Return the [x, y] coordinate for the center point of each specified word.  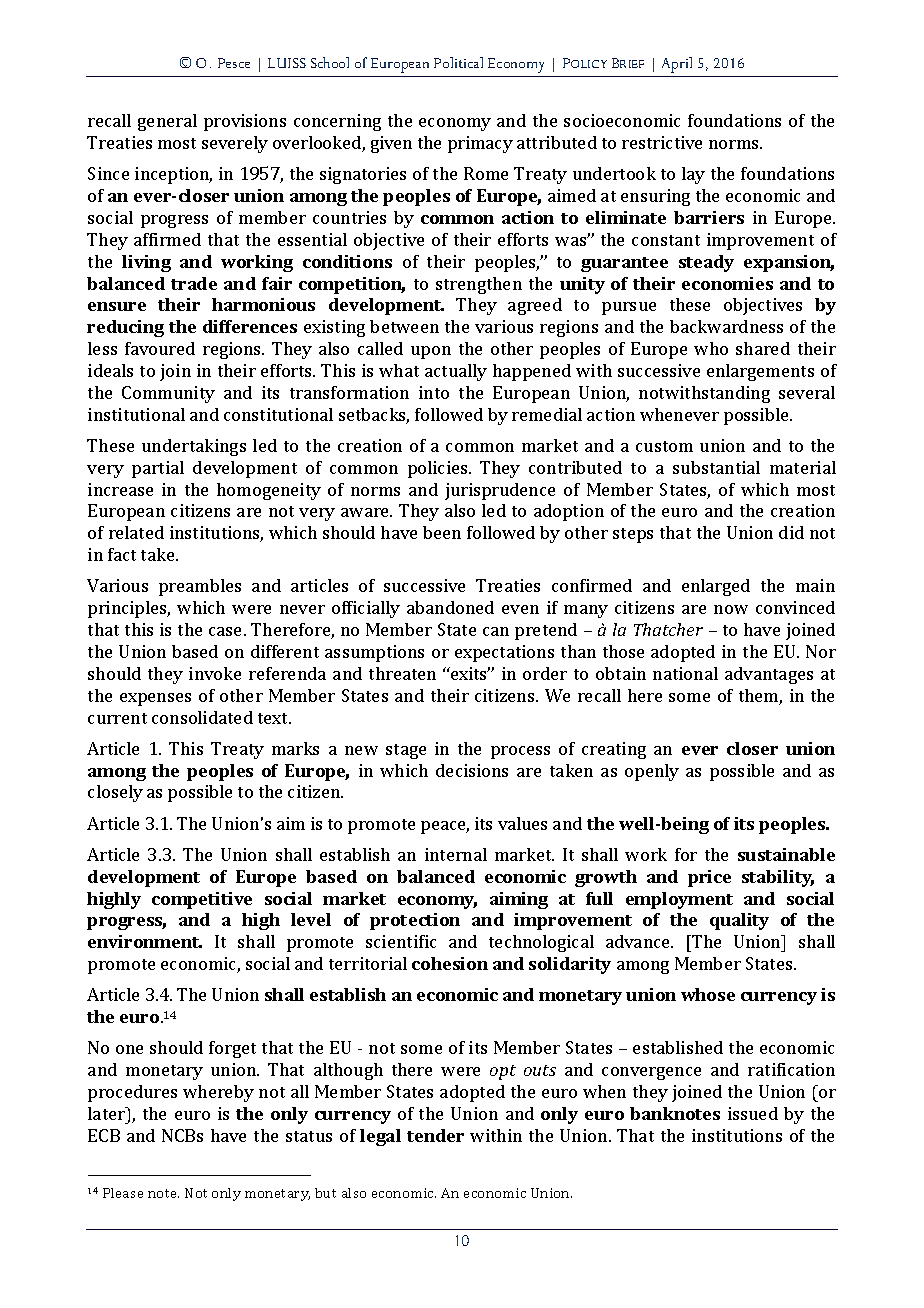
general [167, 122]
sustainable [786, 854]
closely [115, 793]
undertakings [194, 447]
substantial [716, 467]
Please [123, 1193]
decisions [472, 770]
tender [435, 1135]
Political [458, 62]
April [677, 65]
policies [439, 469]
